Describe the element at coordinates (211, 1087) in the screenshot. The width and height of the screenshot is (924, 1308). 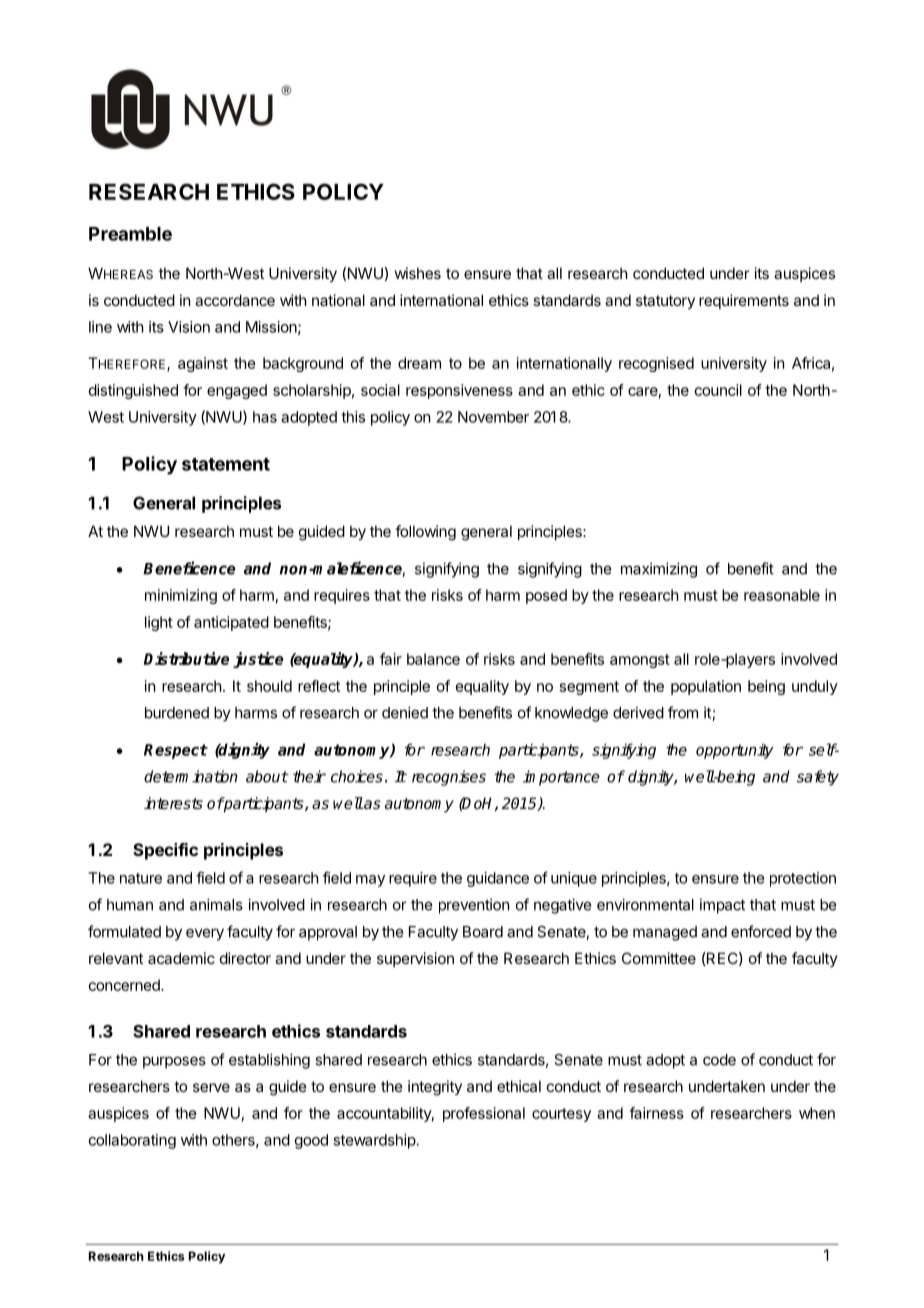
I see `serve` at that location.
